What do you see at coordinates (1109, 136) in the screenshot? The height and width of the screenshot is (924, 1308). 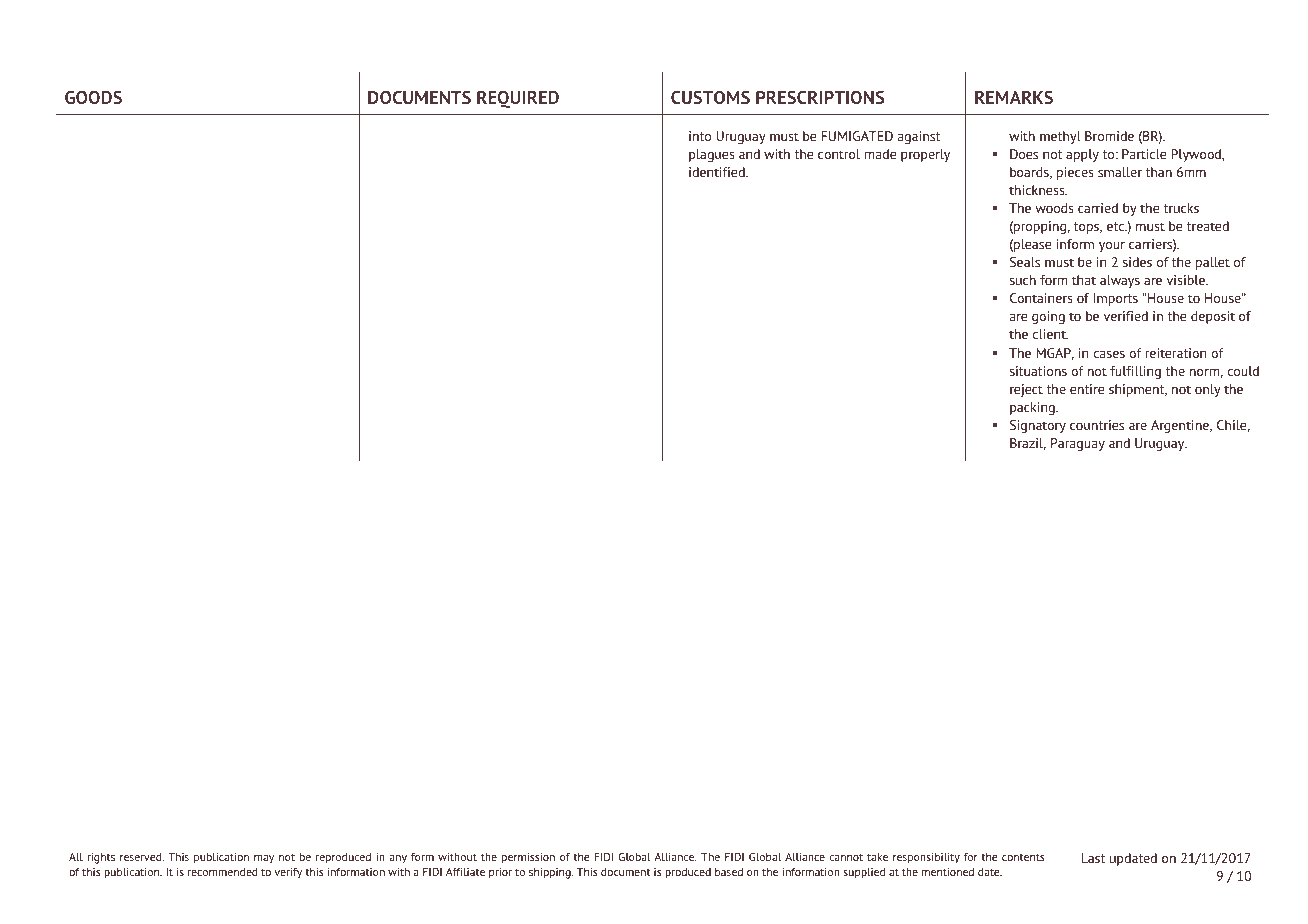 I see `Bromide` at bounding box center [1109, 136].
